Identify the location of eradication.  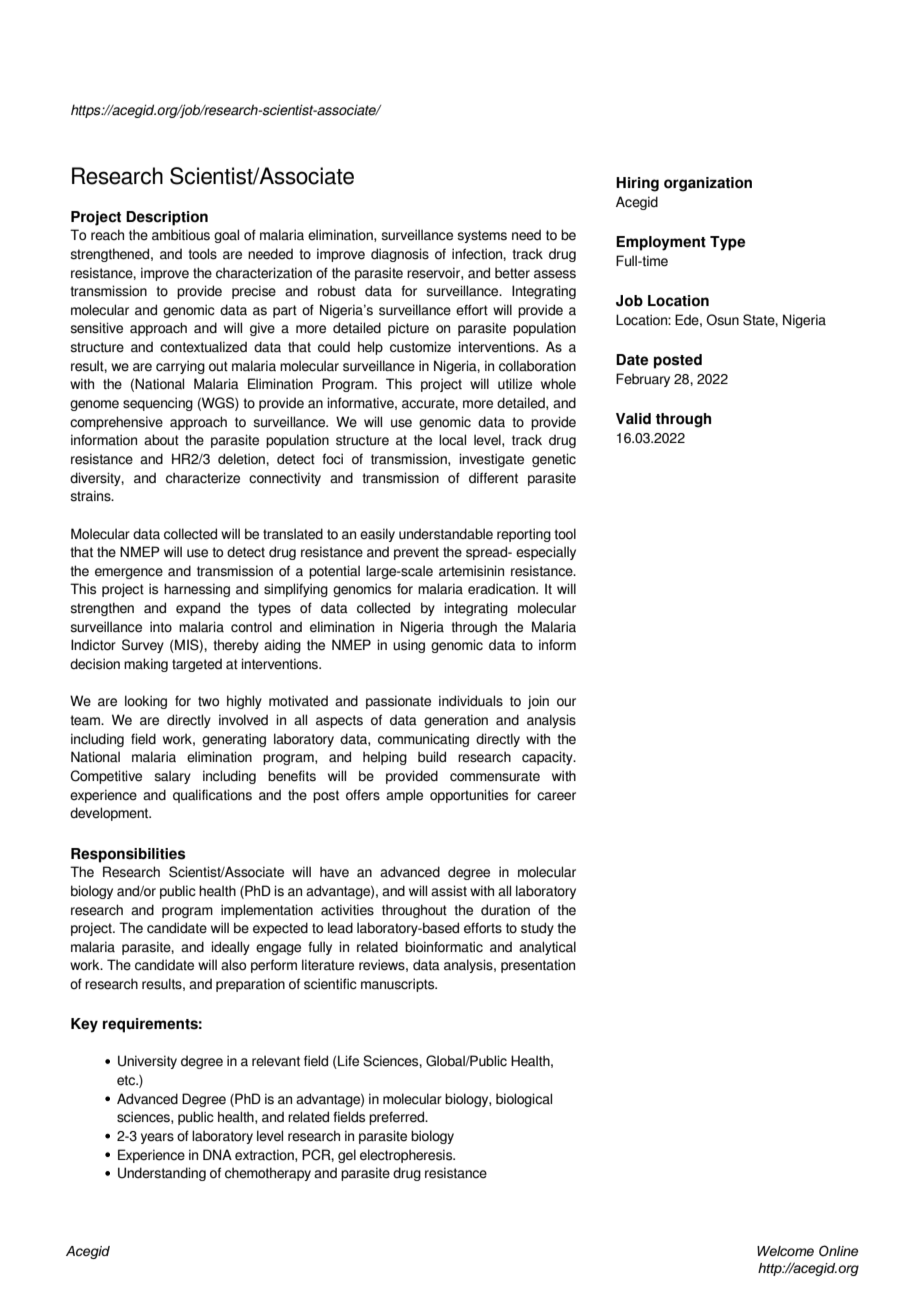
(502, 589).
